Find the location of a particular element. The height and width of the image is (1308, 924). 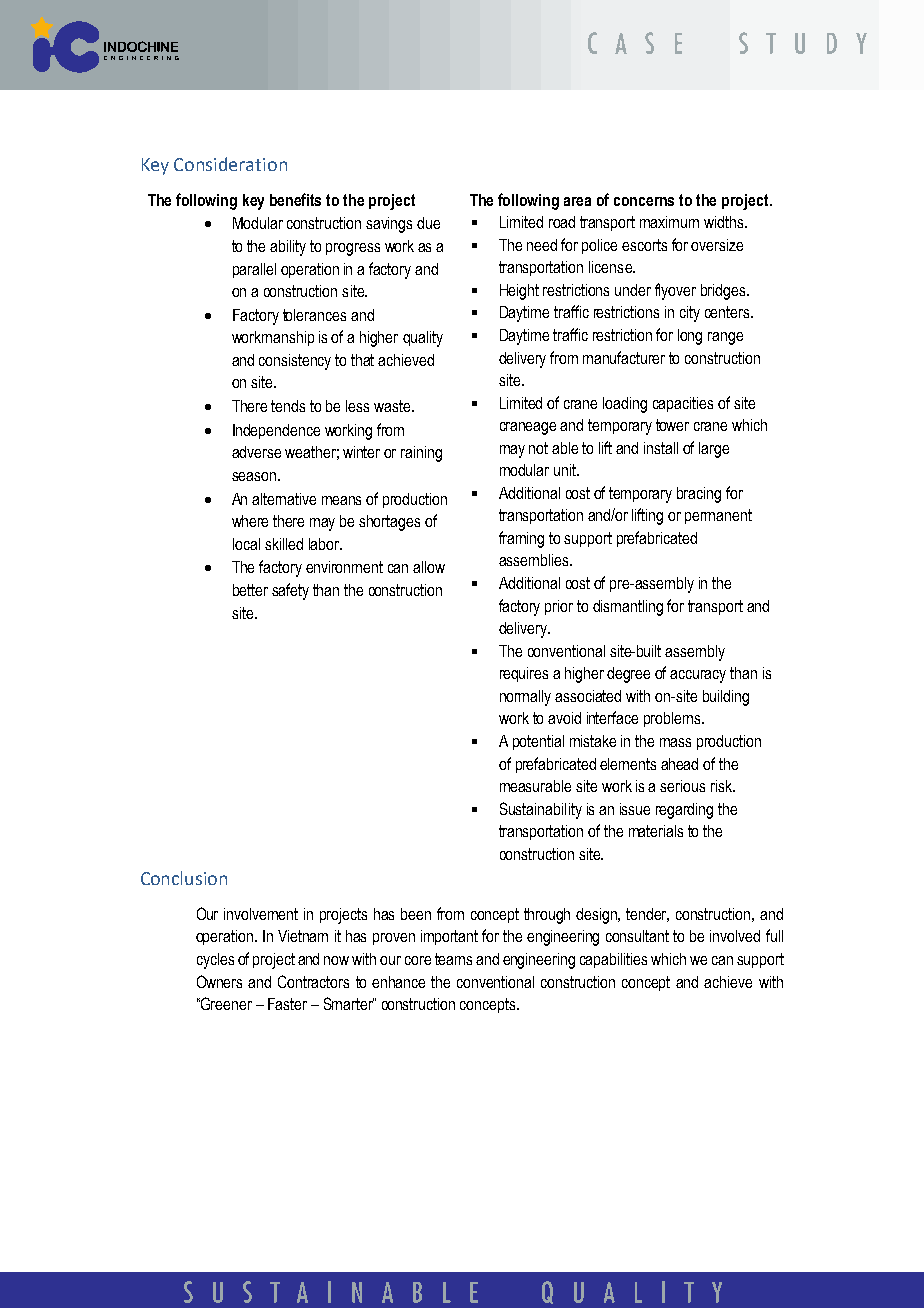

due is located at coordinates (428, 223).
